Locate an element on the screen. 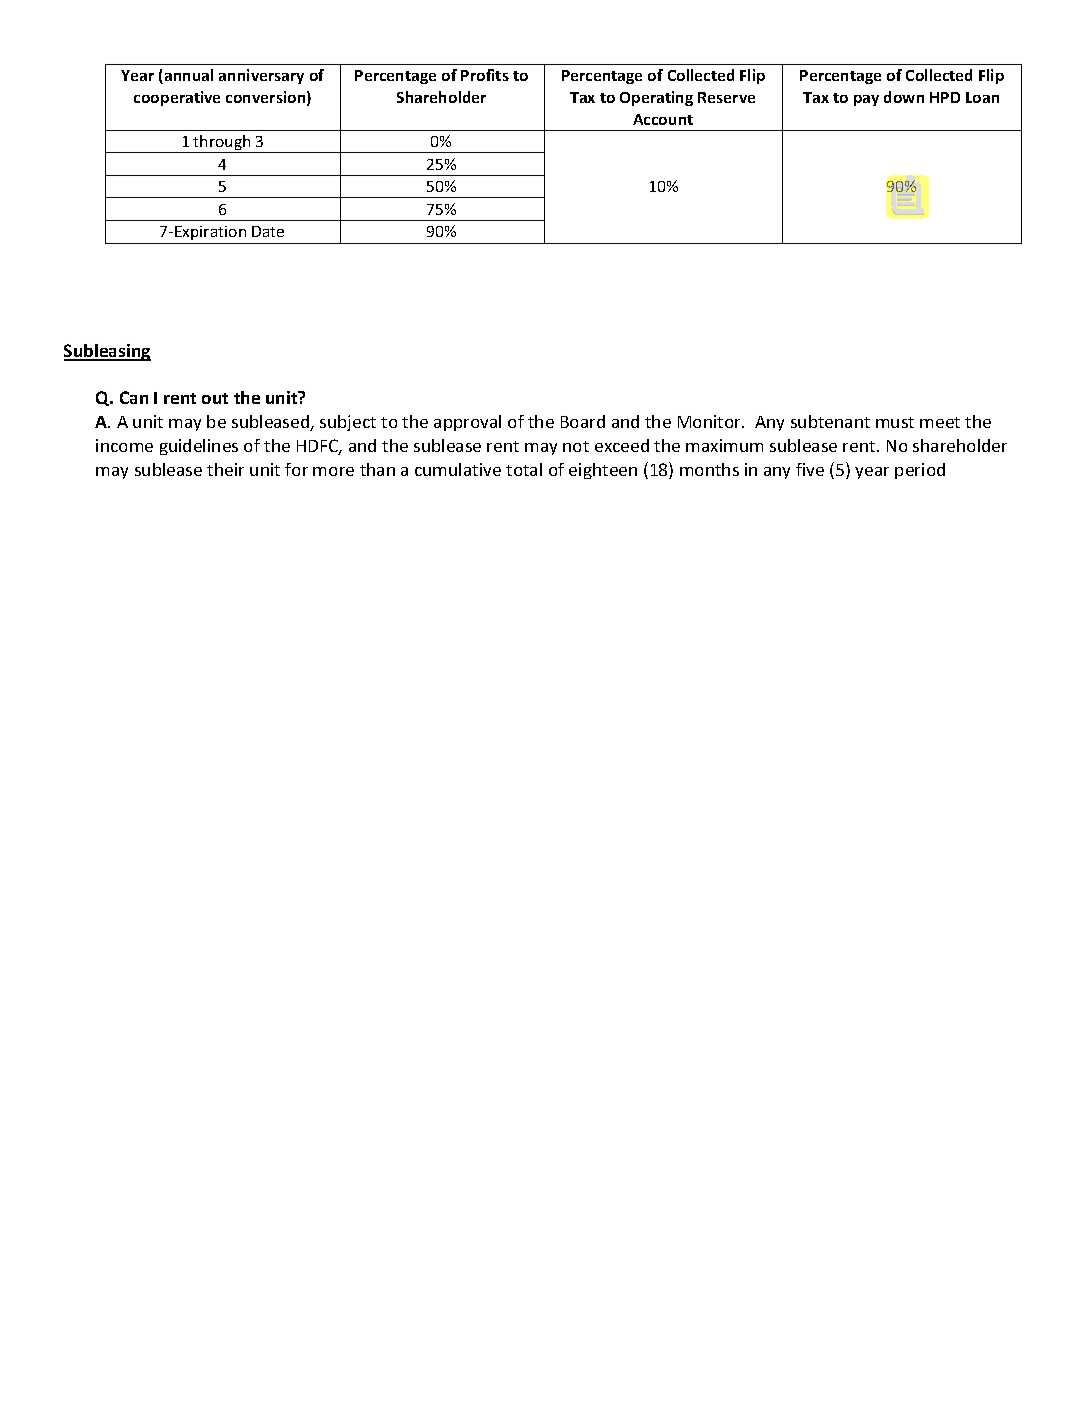 This screenshot has width=1086, height=1406. Profits is located at coordinates (485, 75).
